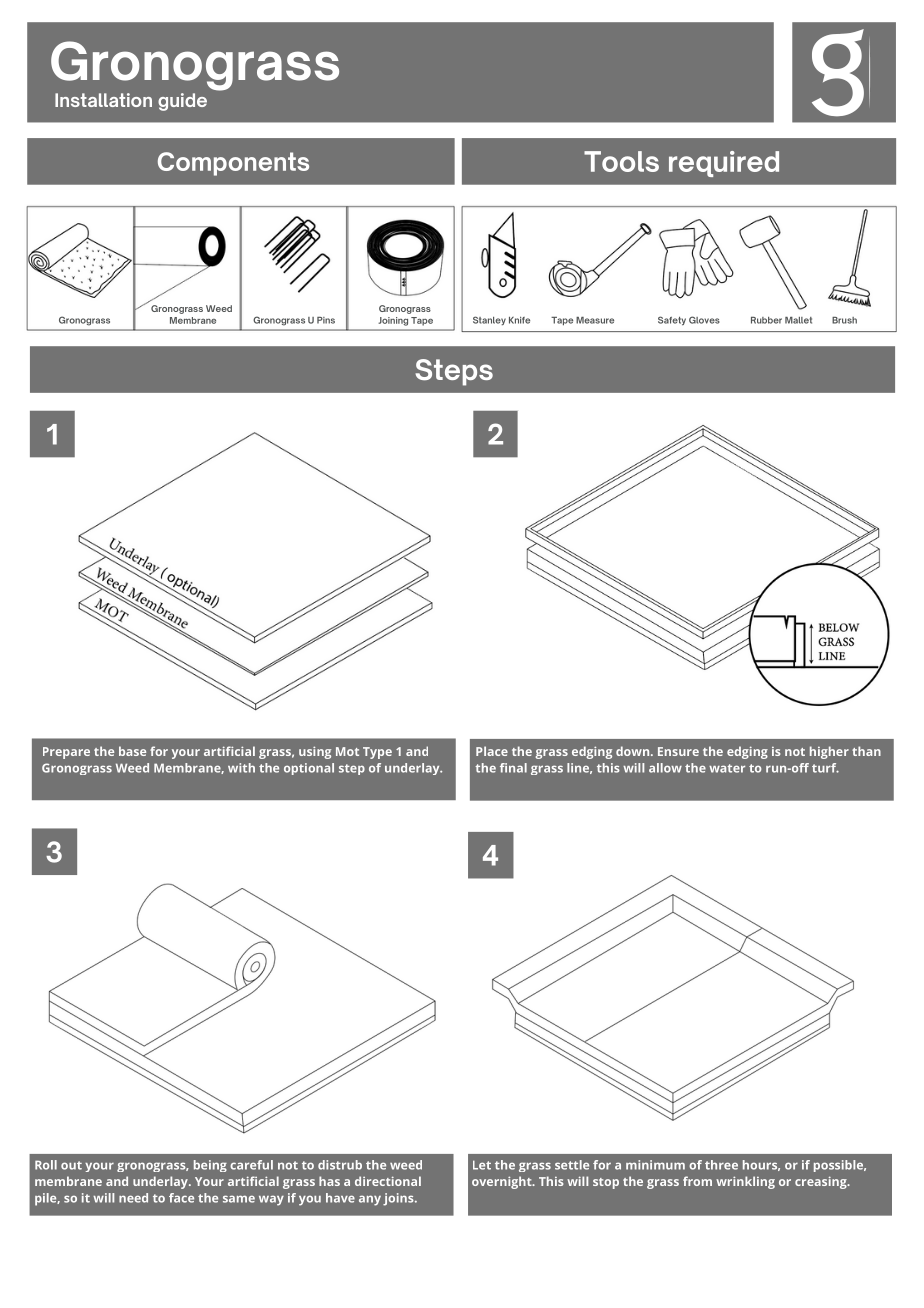 Image resolution: width=924 pixels, height=1308 pixels. Describe the element at coordinates (621, 161) in the screenshot. I see `Tools` at that location.
